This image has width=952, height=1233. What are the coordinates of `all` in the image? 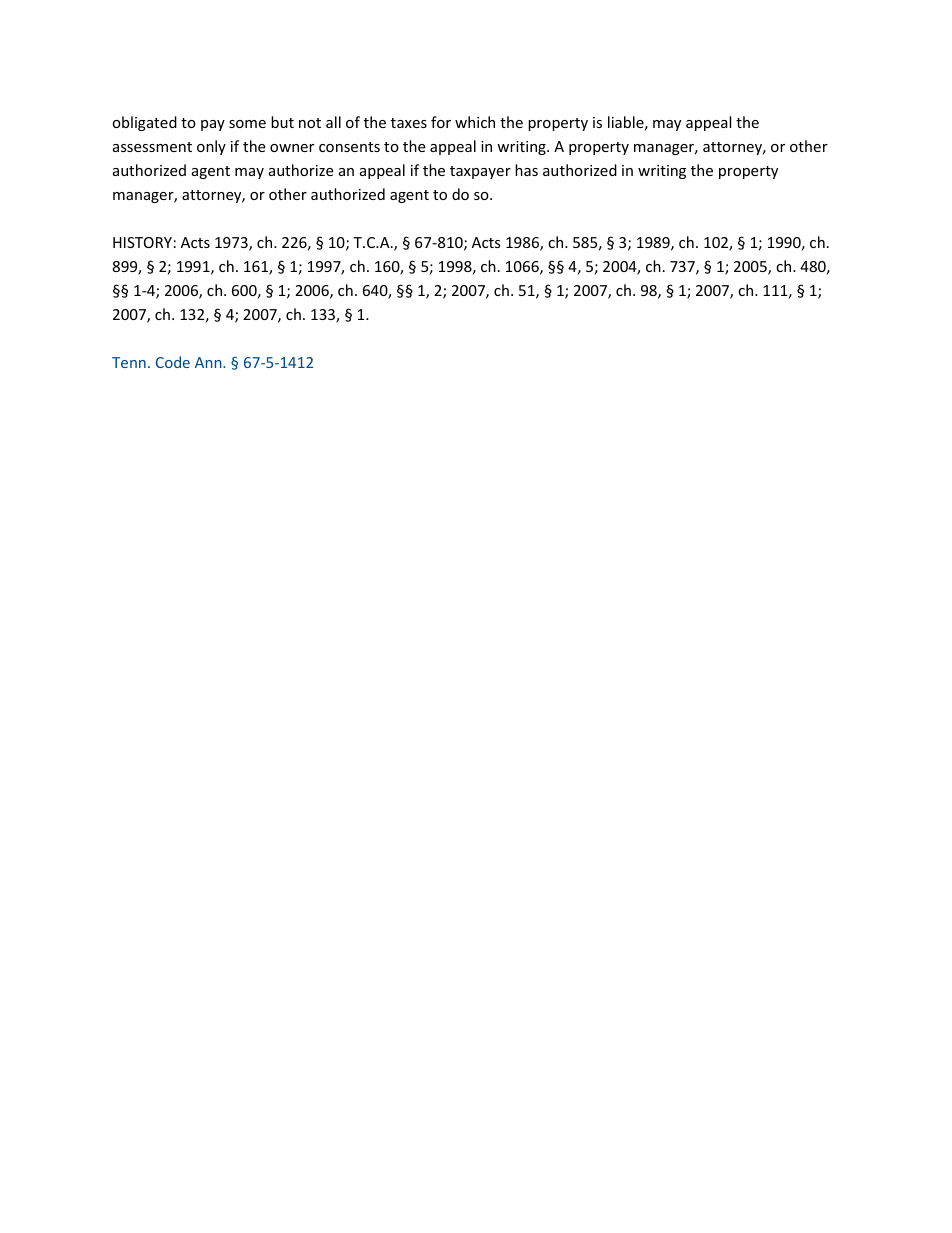 It's located at (333, 122).
